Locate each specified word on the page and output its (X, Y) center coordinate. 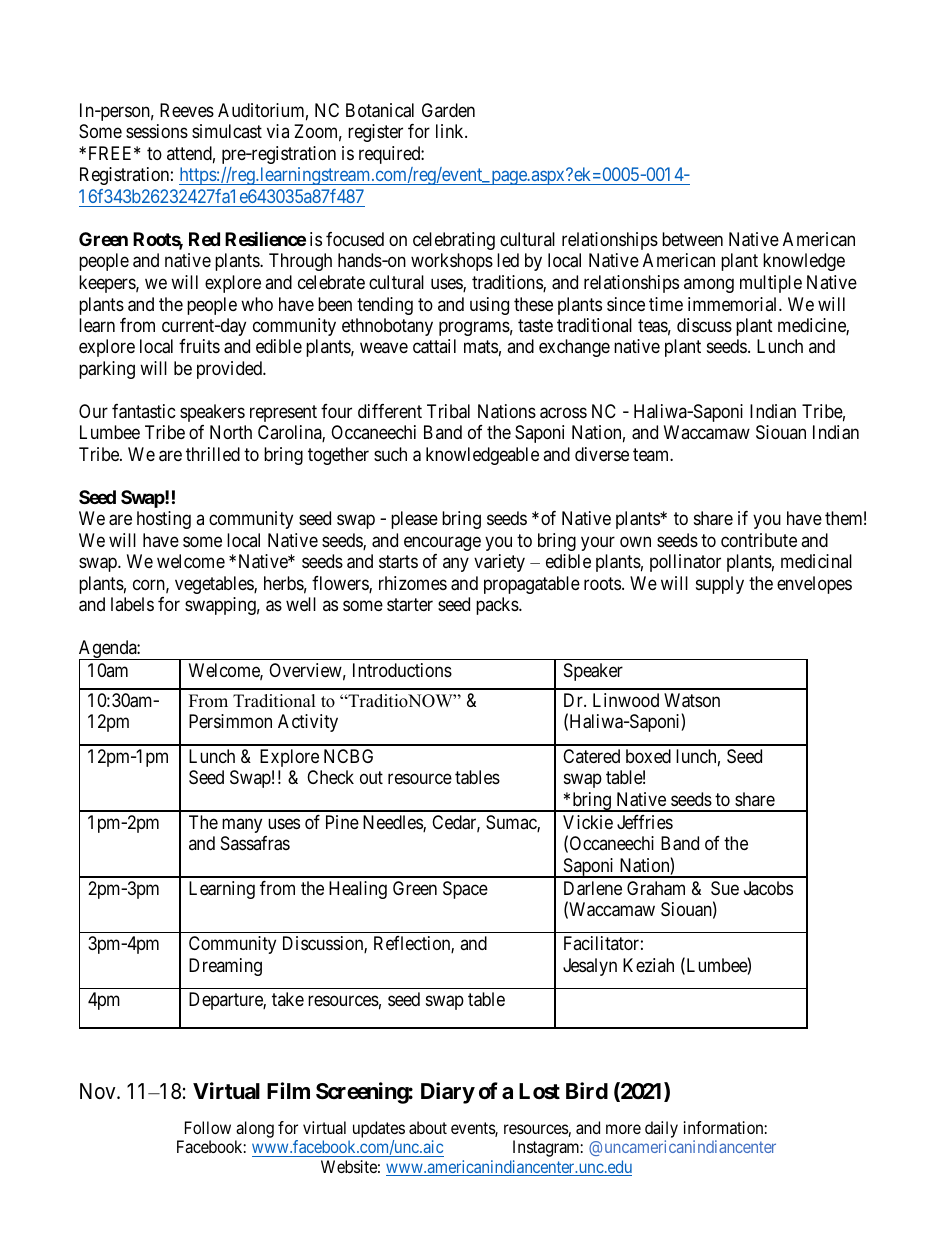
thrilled (213, 454)
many (242, 825)
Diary (448, 1093)
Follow (208, 1127)
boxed (648, 756)
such (390, 454)
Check (330, 777)
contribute (759, 540)
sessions (157, 131)
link (451, 131)
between (692, 239)
